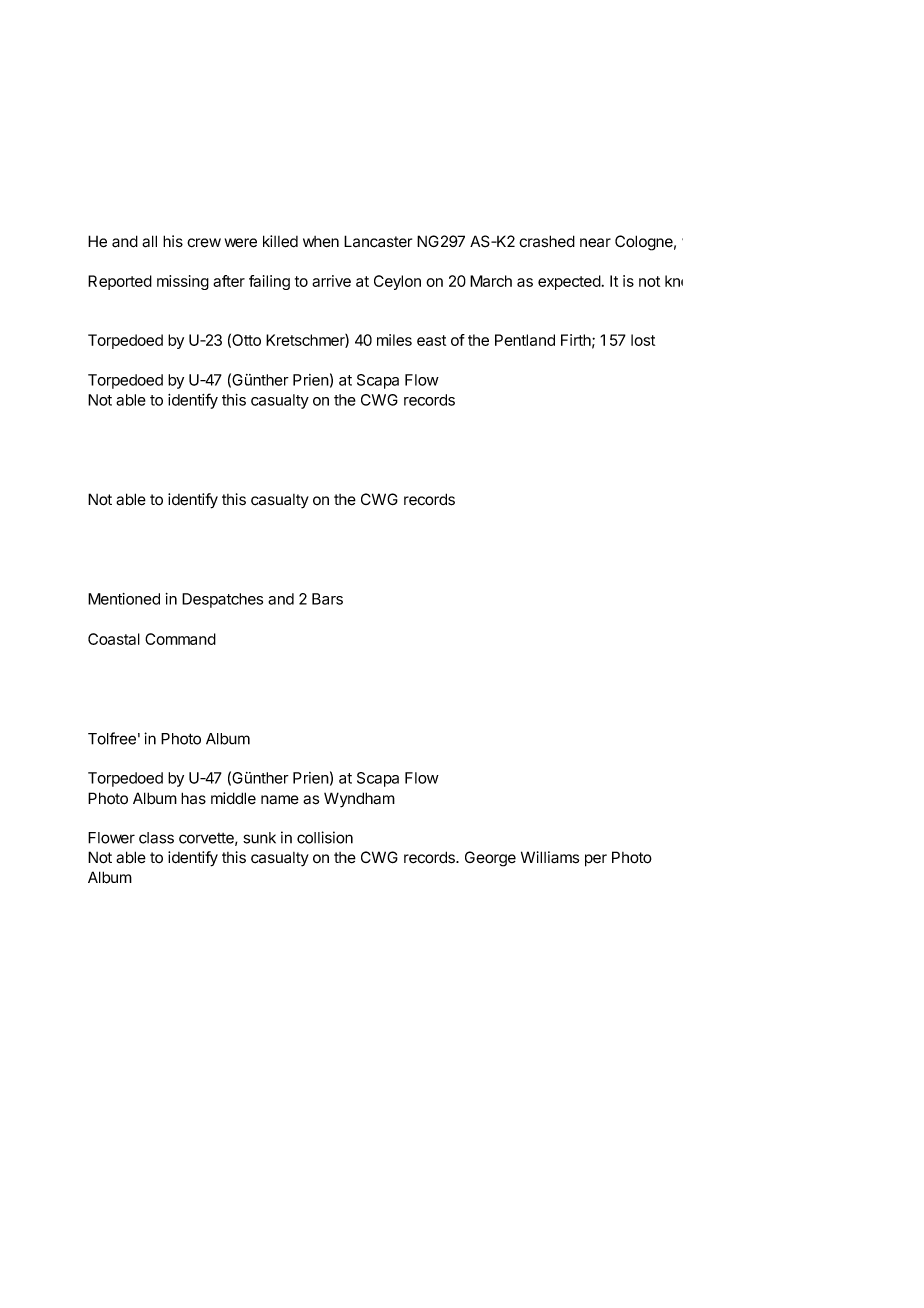 Image resolution: width=924 pixels, height=1308 pixels. Describe the element at coordinates (180, 639) in the document. I see `Command` at that location.
